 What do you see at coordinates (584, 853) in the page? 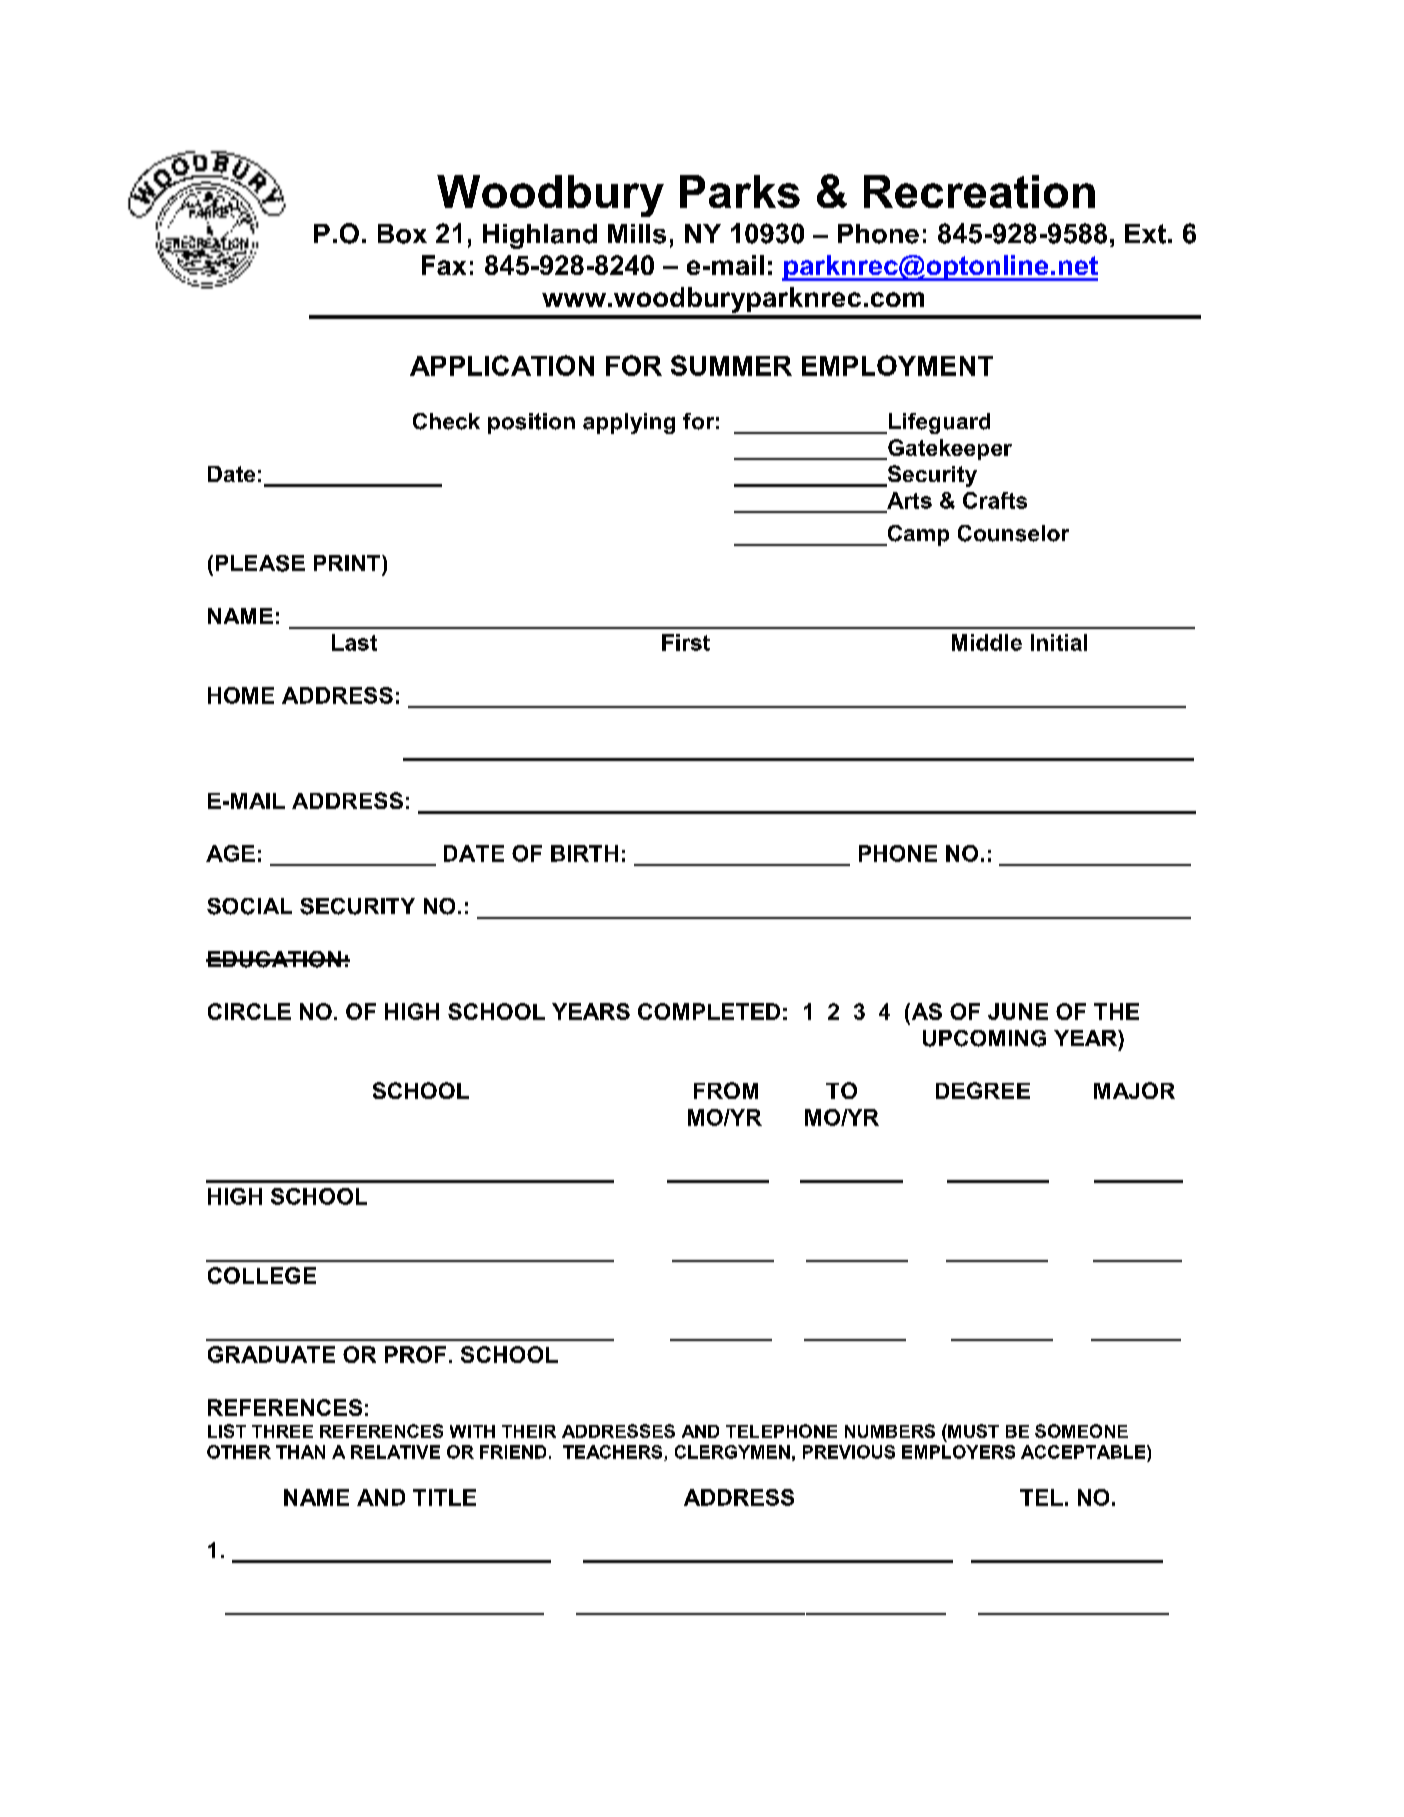
I see `BIRTH` at bounding box center [584, 853].
